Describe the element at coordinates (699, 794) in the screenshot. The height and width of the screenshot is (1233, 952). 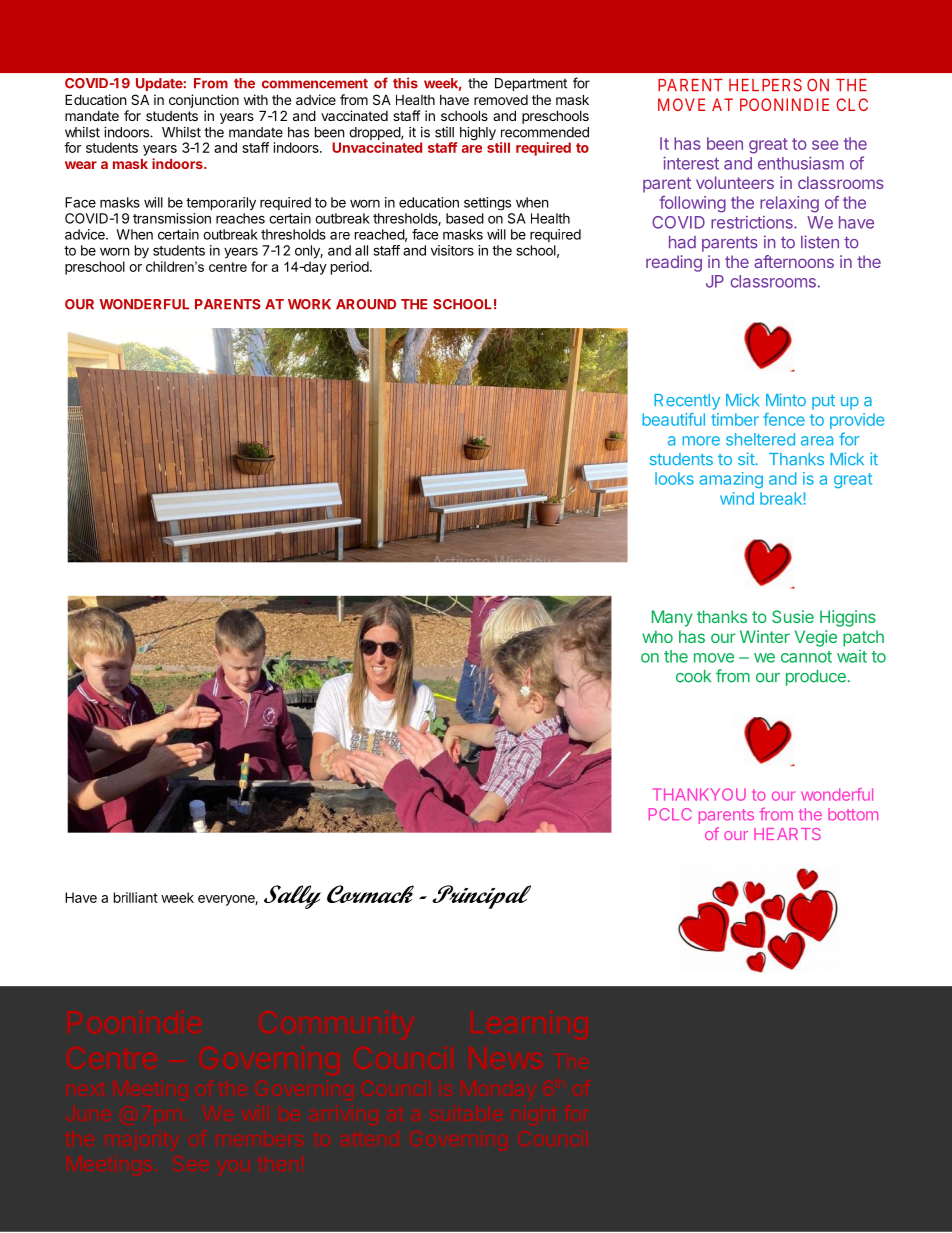
I see `THANKYOU` at that location.
